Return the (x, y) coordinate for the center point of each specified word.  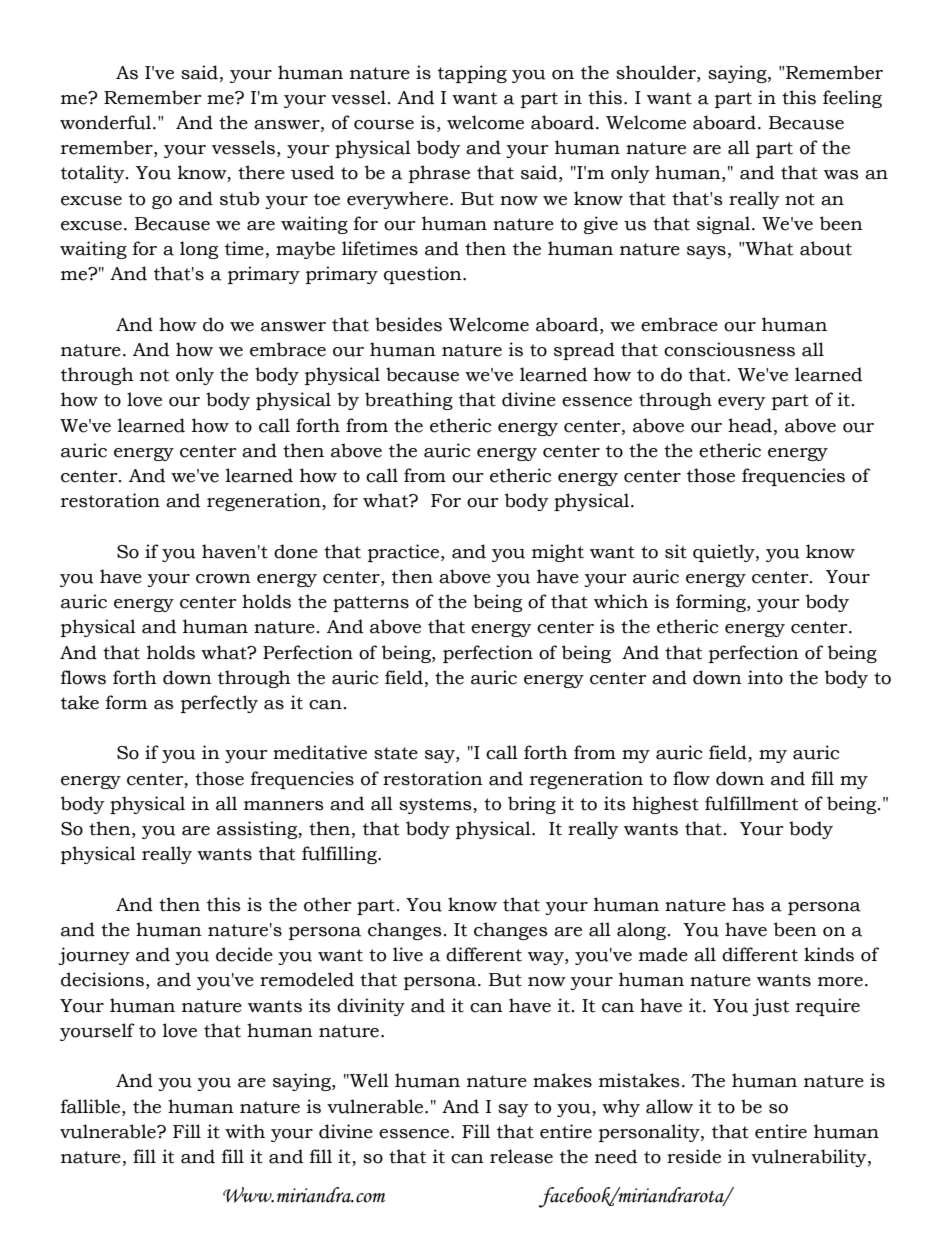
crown (223, 579)
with (245, 1131)
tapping (472, 74)
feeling (852, 99)
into (765, 677)
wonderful (107, 122)
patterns (371, 604)
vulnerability (810, 1158)
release (521, 1156)
